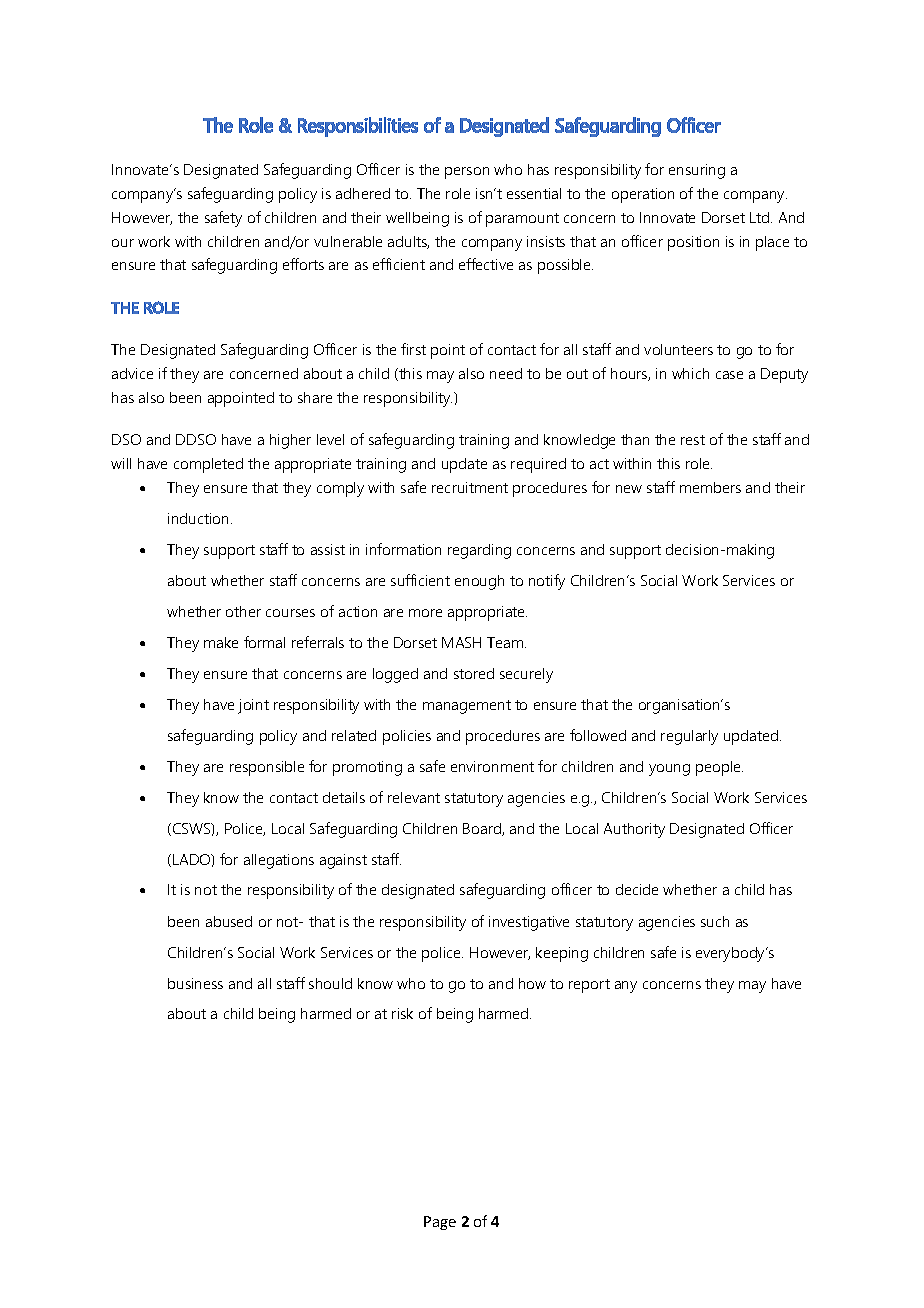  What do you see at coordinates (697, 171) in the screenshot?
I see `ensuring` at bounding box center [697, 171].
